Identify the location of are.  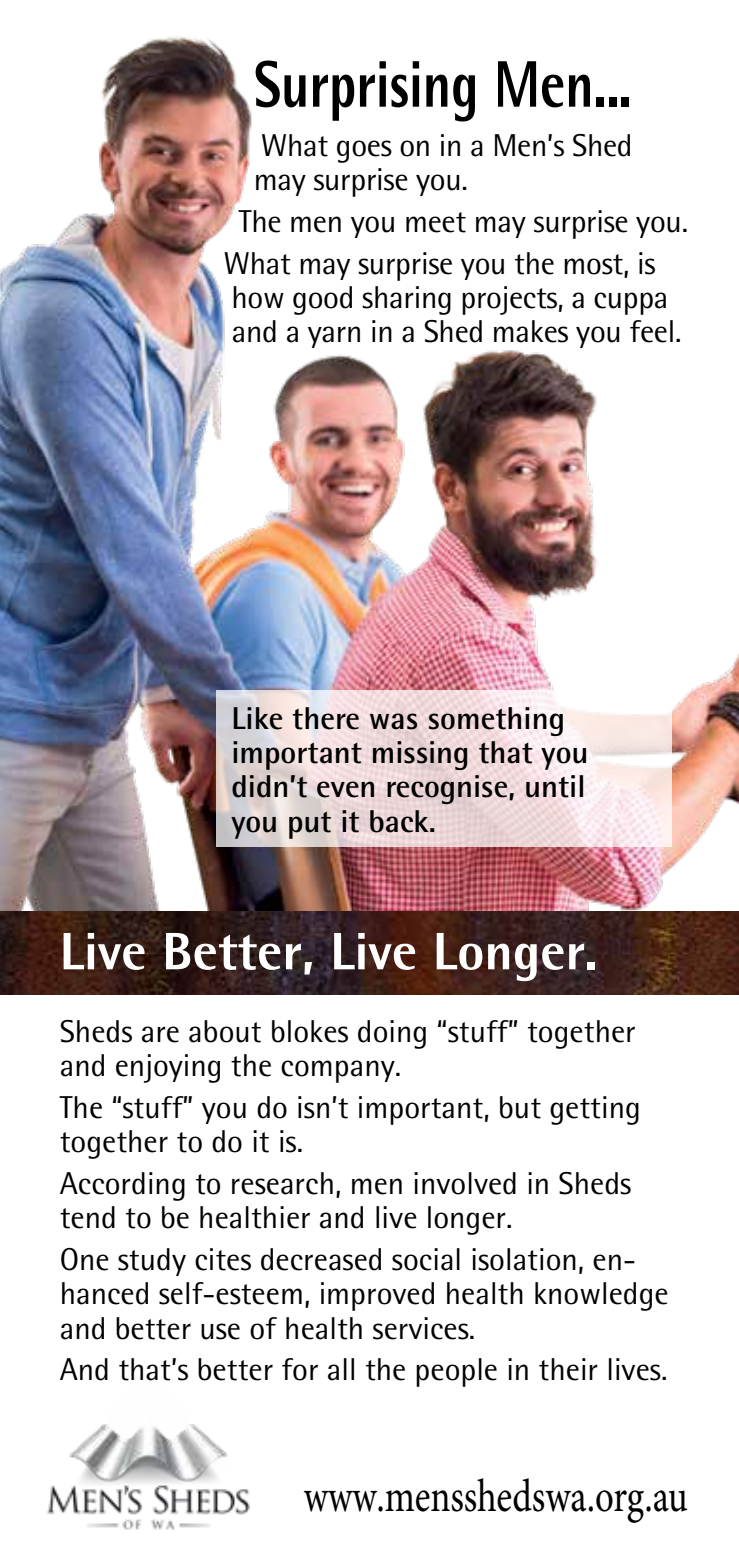
(160, 1034).
